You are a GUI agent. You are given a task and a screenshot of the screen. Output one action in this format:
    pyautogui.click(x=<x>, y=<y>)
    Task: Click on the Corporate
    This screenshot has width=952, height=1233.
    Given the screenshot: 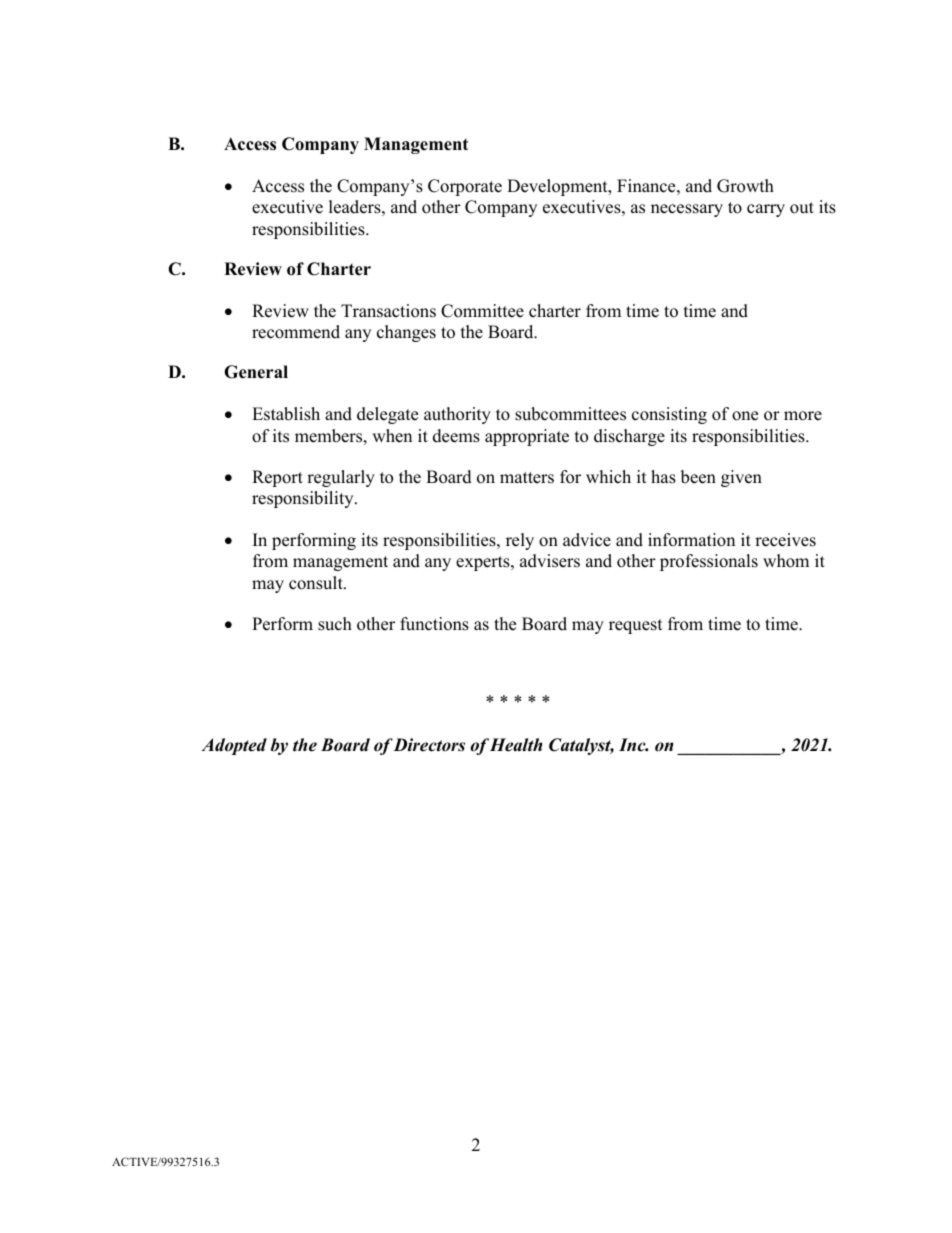 What is the action you would take?
    pyautogui.click(x=465, y=187)
